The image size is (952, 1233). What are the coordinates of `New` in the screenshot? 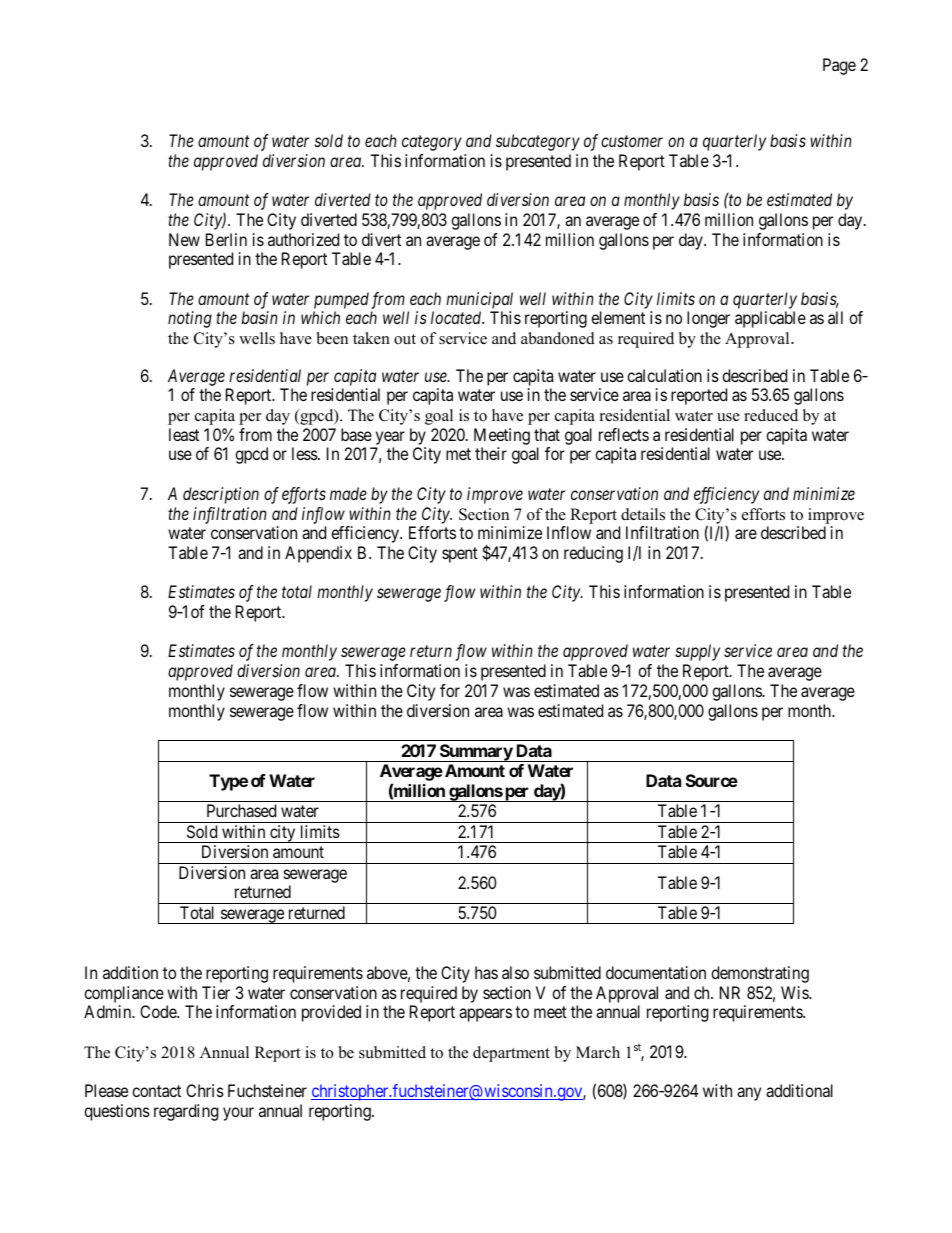 It's located at (184, 239).
